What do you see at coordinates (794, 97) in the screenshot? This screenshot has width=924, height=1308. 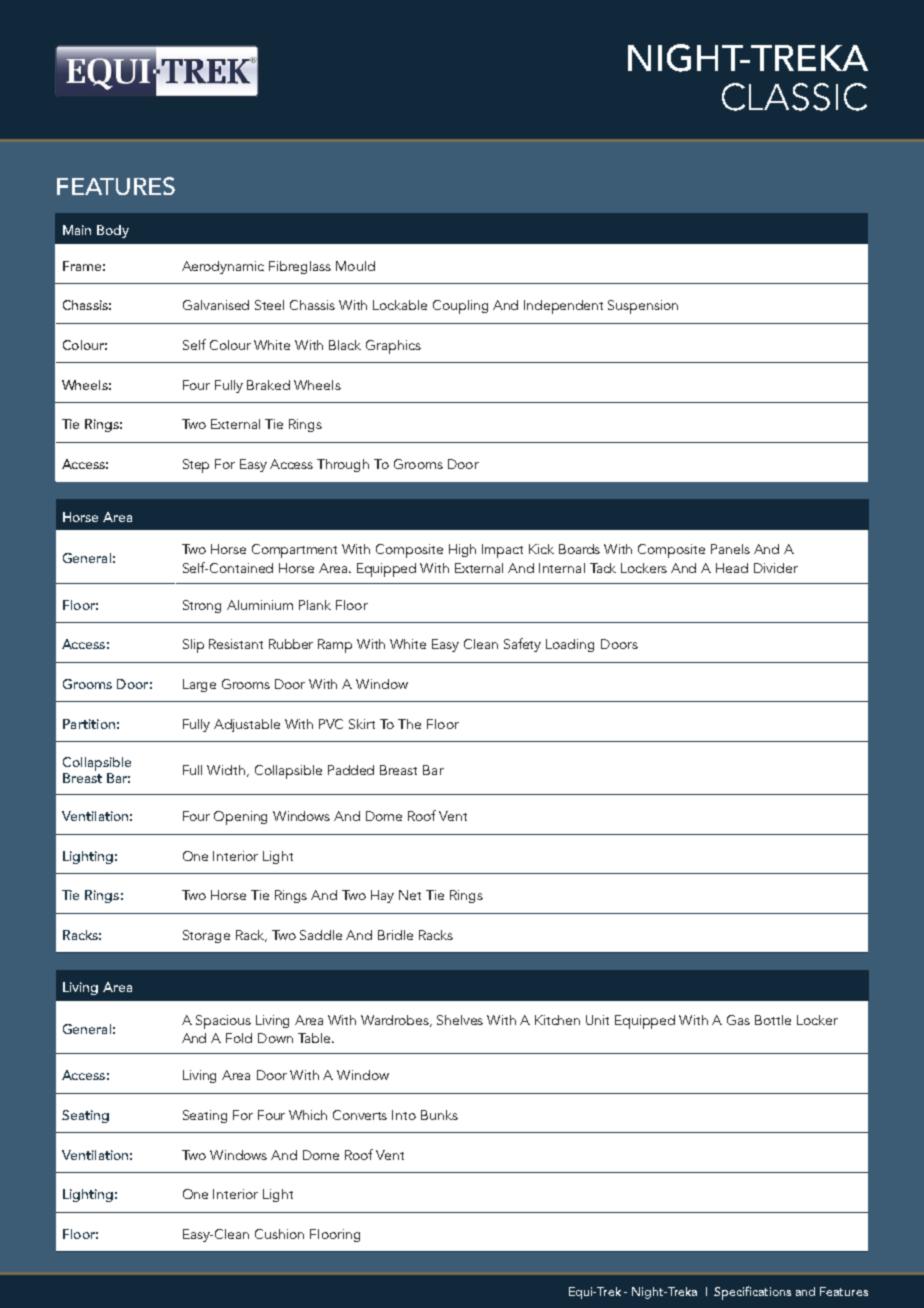 I see `CLASSIC` at bounding box center [794, 97].
